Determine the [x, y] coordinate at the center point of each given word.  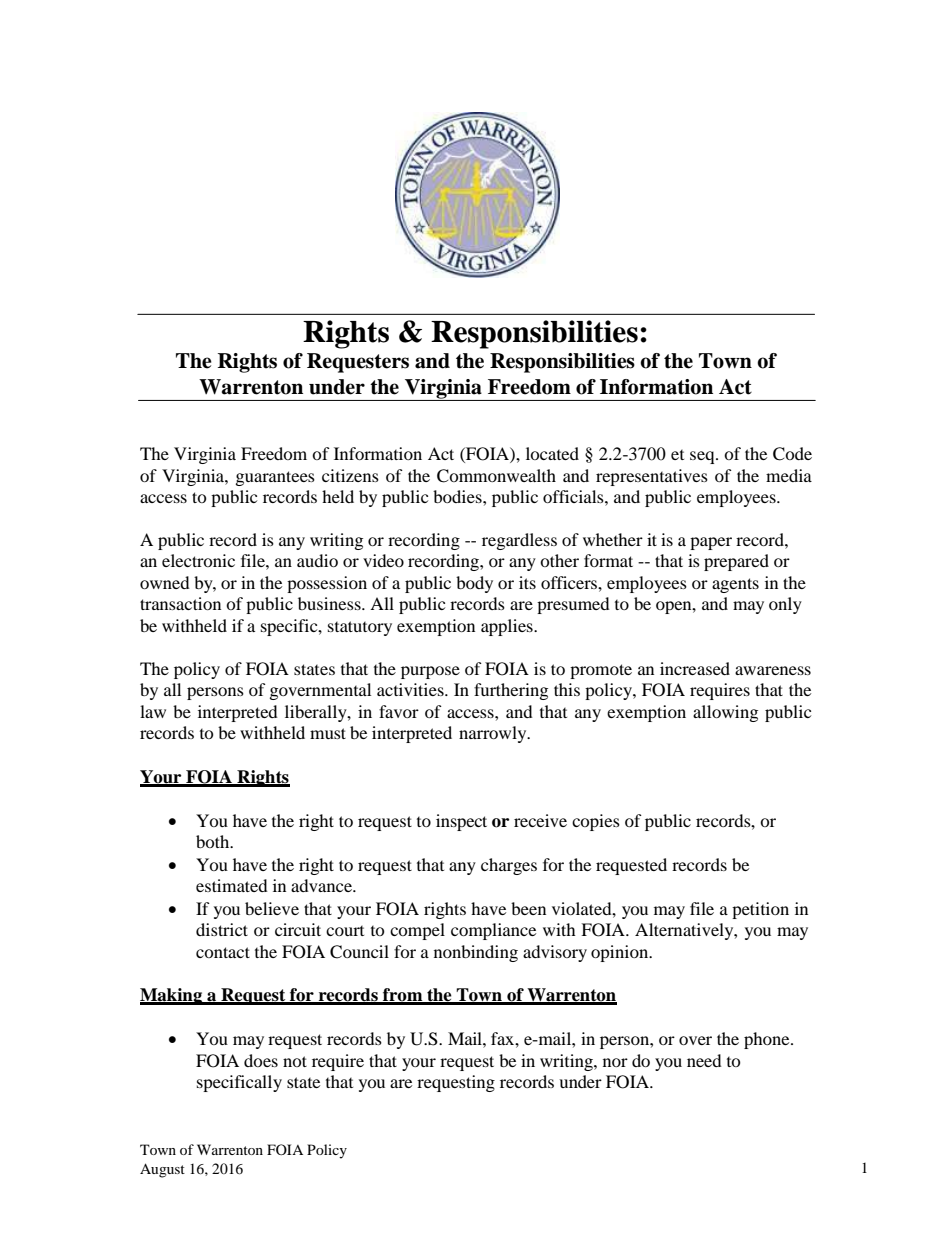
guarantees [275, 478]
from [403, 996]
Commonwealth [496, 476]
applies [508, 627]
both [214, 841]
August [162, 1170]
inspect [461, 822]
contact [223, 952]
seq [703, 457]
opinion [621, 953]
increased [695, 668]
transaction [180, 603]
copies [596, 822]
